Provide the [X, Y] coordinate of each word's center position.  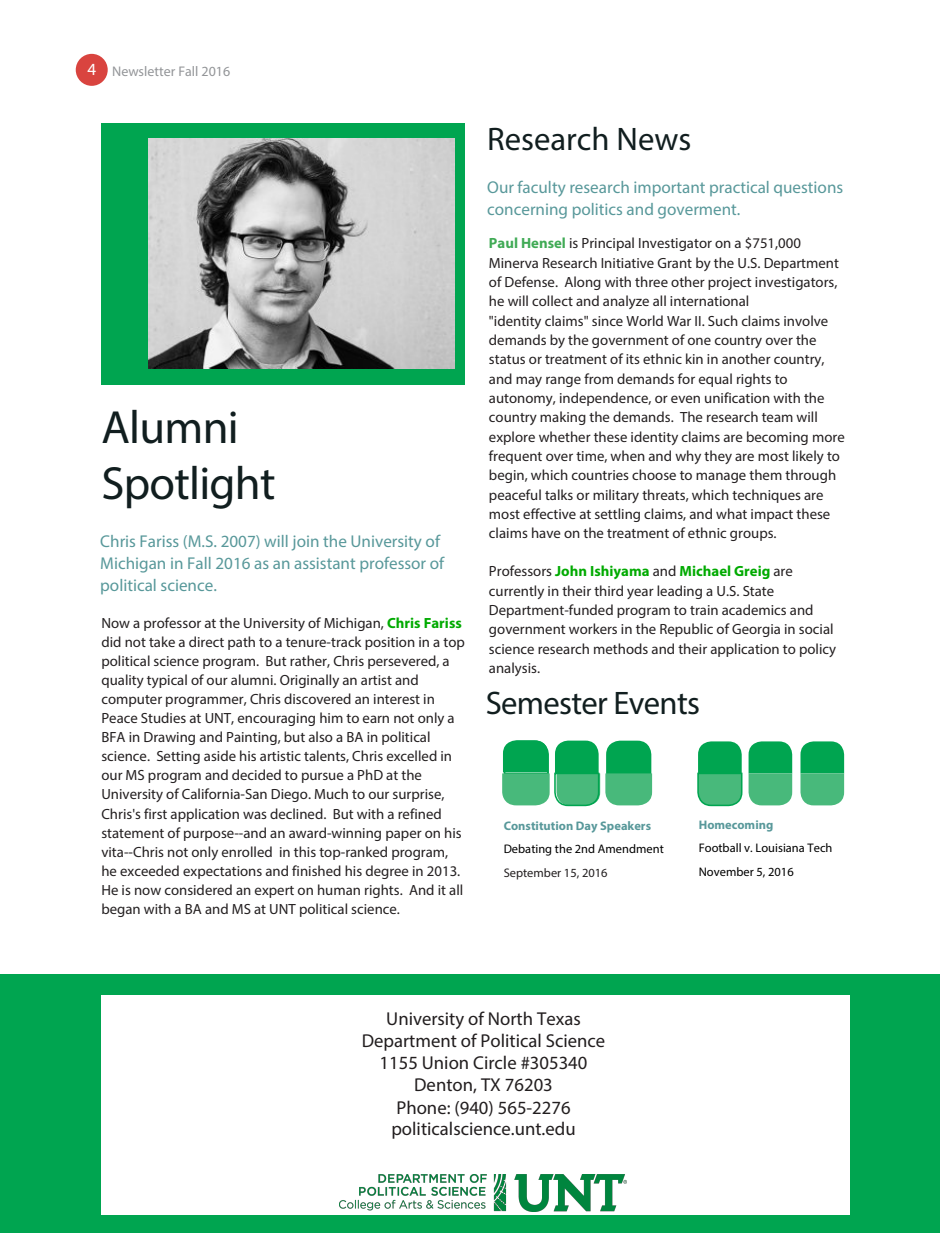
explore [512, 438]
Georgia [756, 630]
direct [206, 641]
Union [445, 1062]
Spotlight [189, 487]
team [777, 417]
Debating [528, 850]
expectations [222, 872]
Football [720, 847]
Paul [503, 242]
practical [739, 188]
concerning [527, 211]
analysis [514, 669]
